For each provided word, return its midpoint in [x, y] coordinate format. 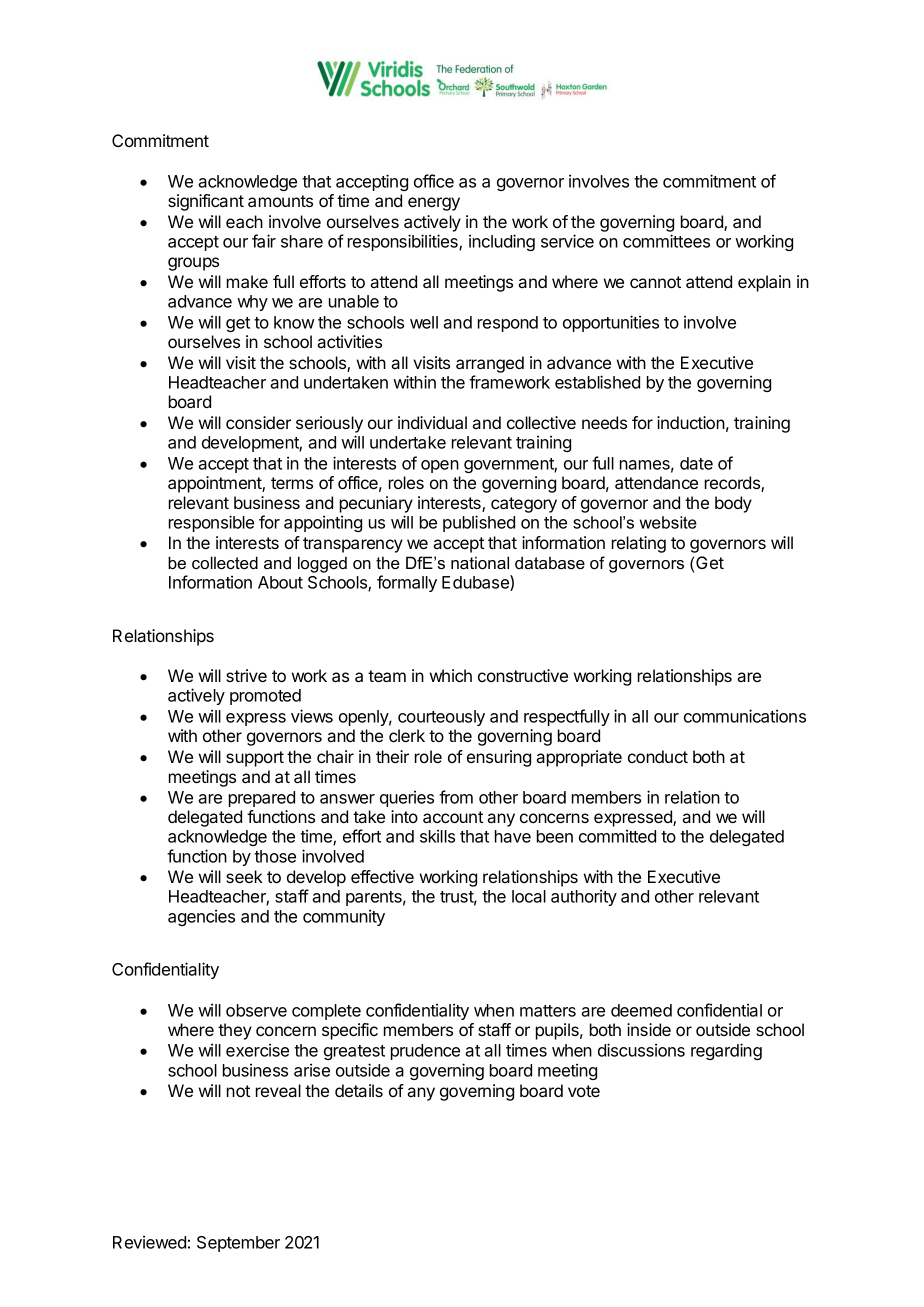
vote [584, 1091]
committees [666, 241]
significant [206, 202]
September [238, 1244]
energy [434, 204]
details [359, 1090]
